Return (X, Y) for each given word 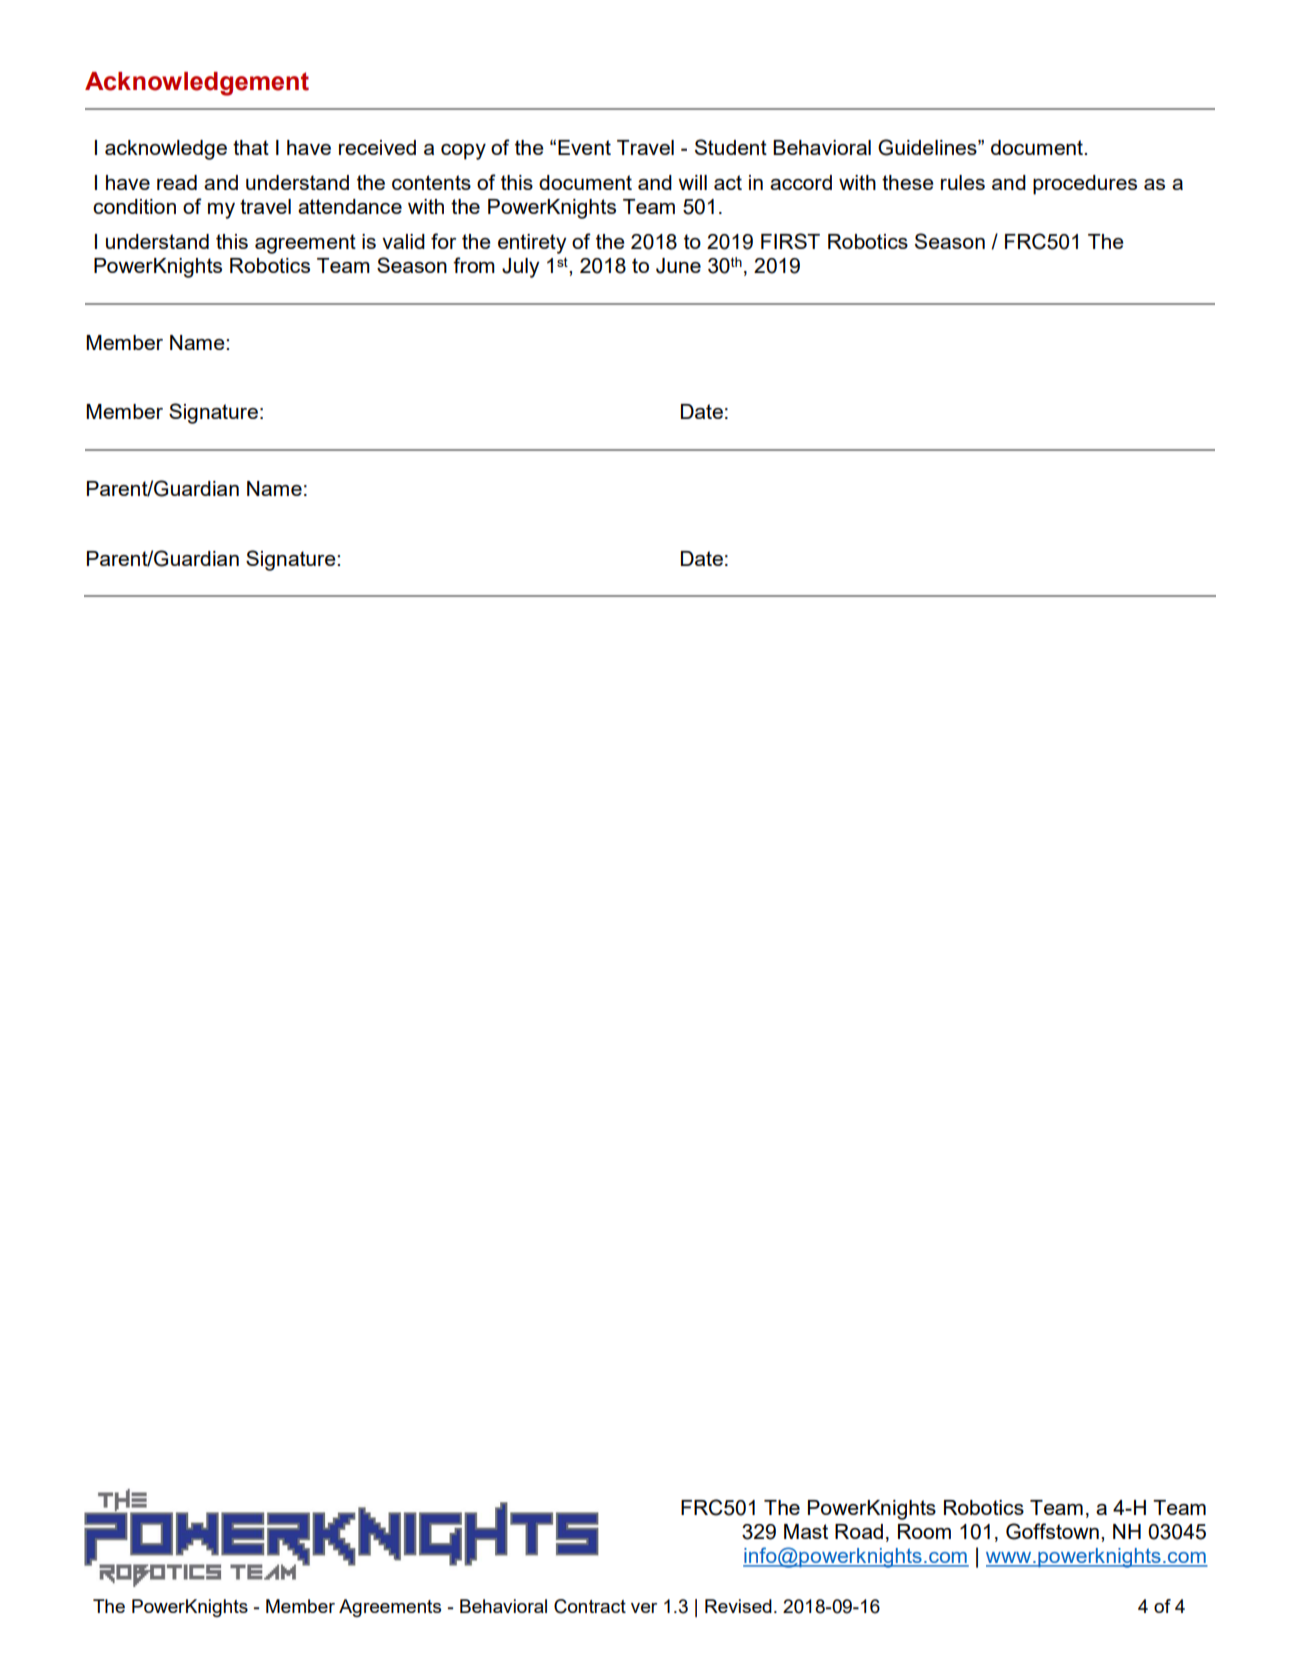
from (474, 265)
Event (584, 147)
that (251, 147)
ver (644, 1608)
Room (924, 1531)
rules (963, 182)
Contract (590, 1606)
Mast (806, 1531)
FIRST (790, 241)
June (678, 266)
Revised (738, 1606)
